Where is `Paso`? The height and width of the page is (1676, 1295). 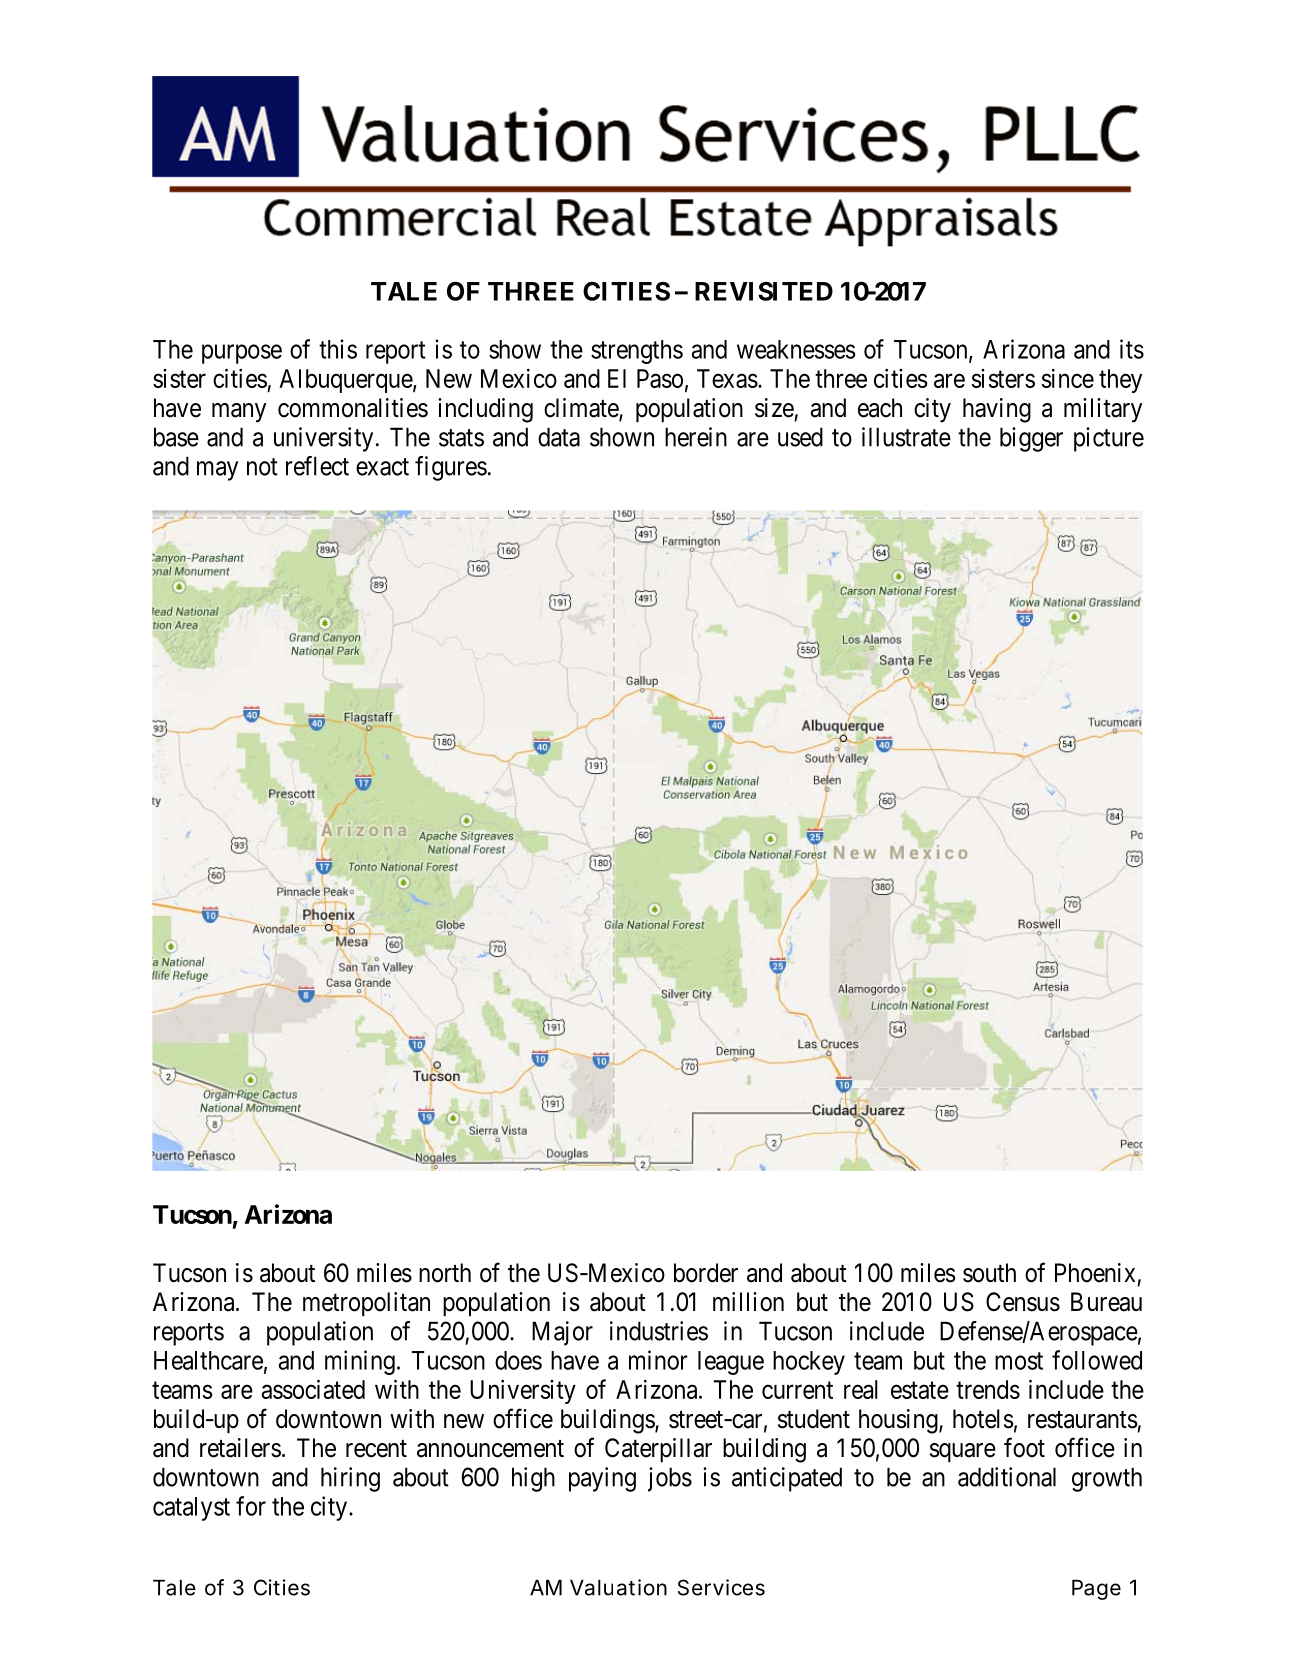
Paso is located at coordinates (660, 378).
